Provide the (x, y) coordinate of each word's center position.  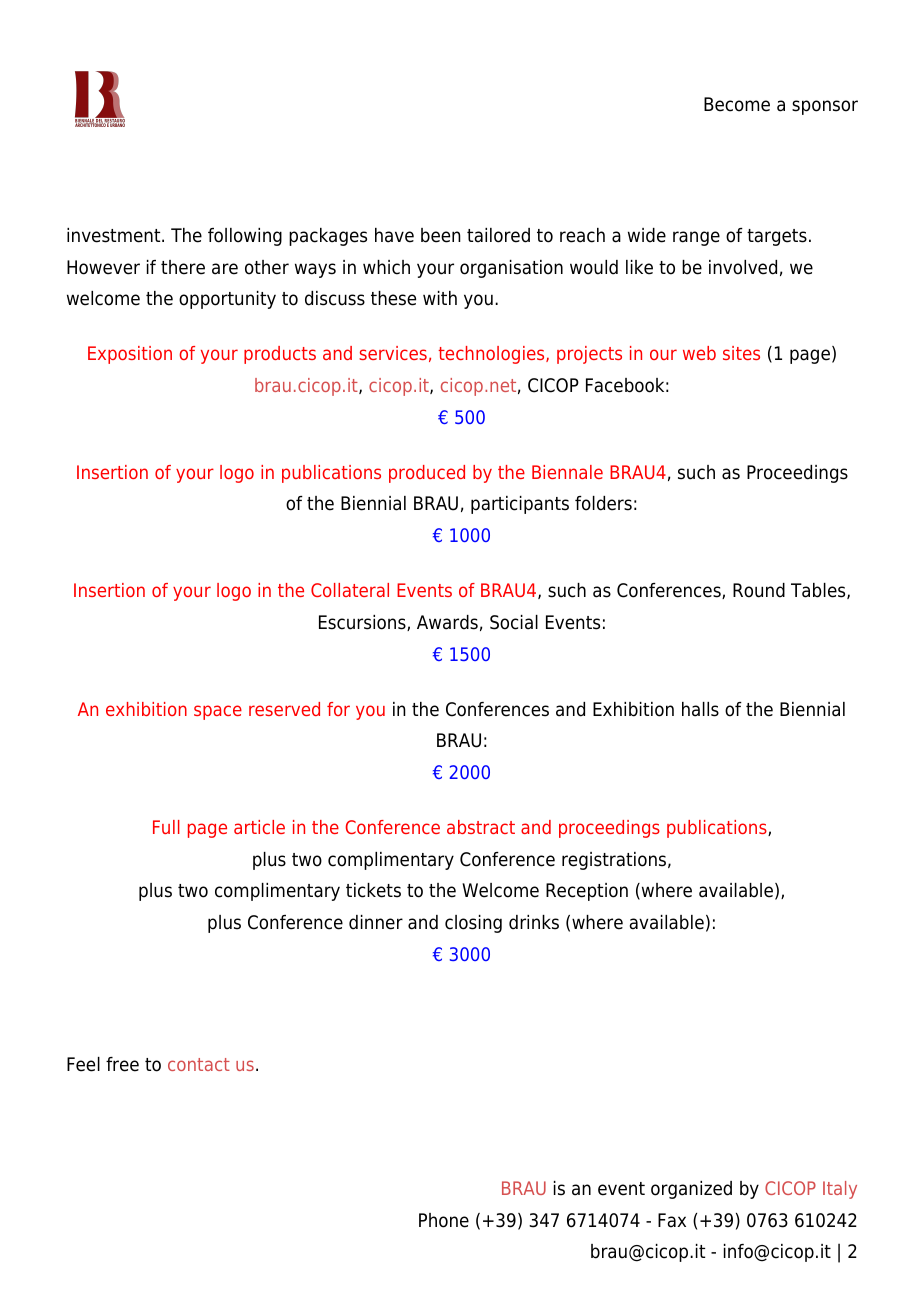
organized (691, 1190)
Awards (447, 622)
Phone (444, 1220)
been (441, 235)
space (218, 712)
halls (700, 709)
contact (199, 1064)
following (245, 237)
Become (737, 104)
